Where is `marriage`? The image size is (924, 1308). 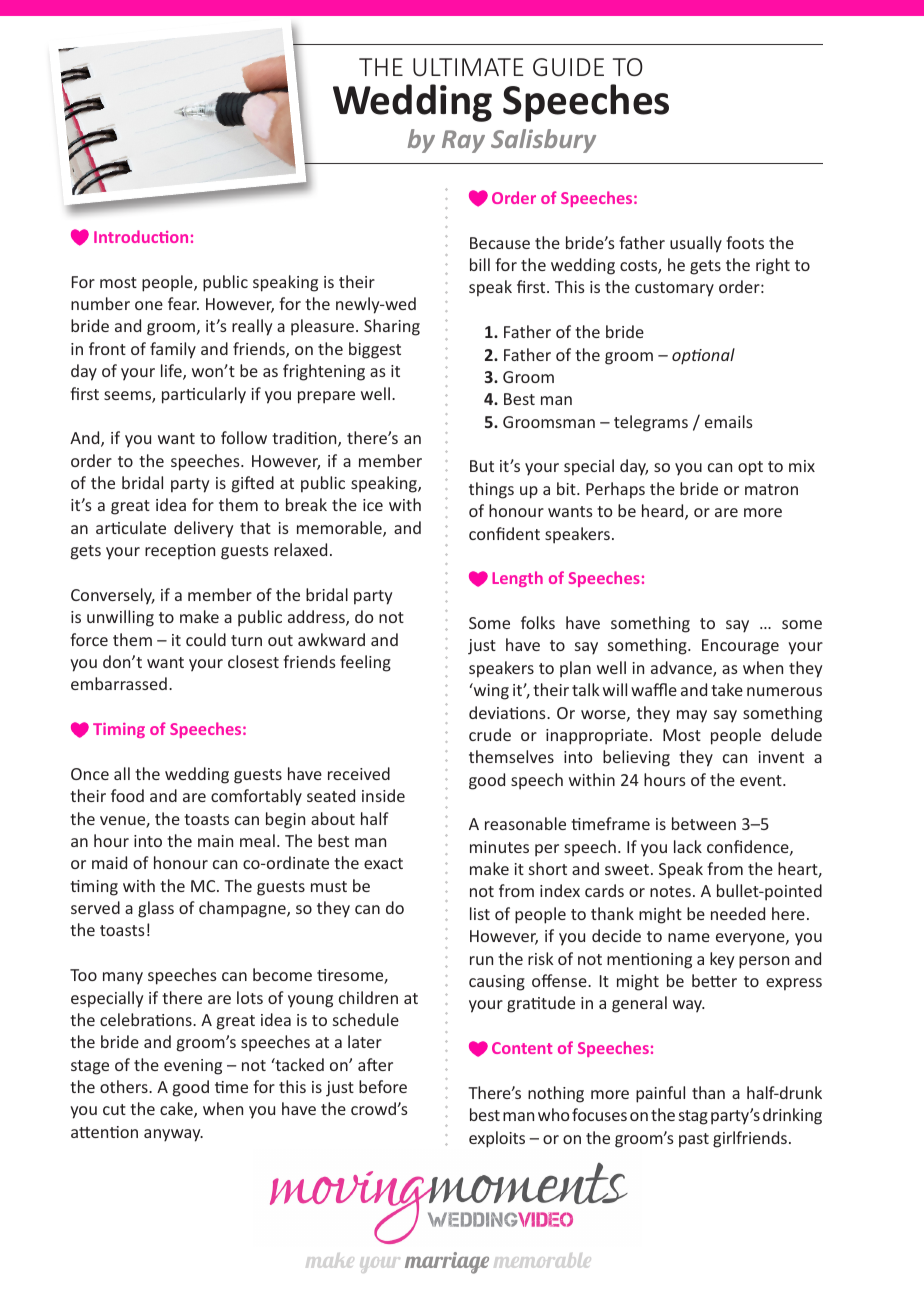
marriage is located at coordinates (447, 1263).
